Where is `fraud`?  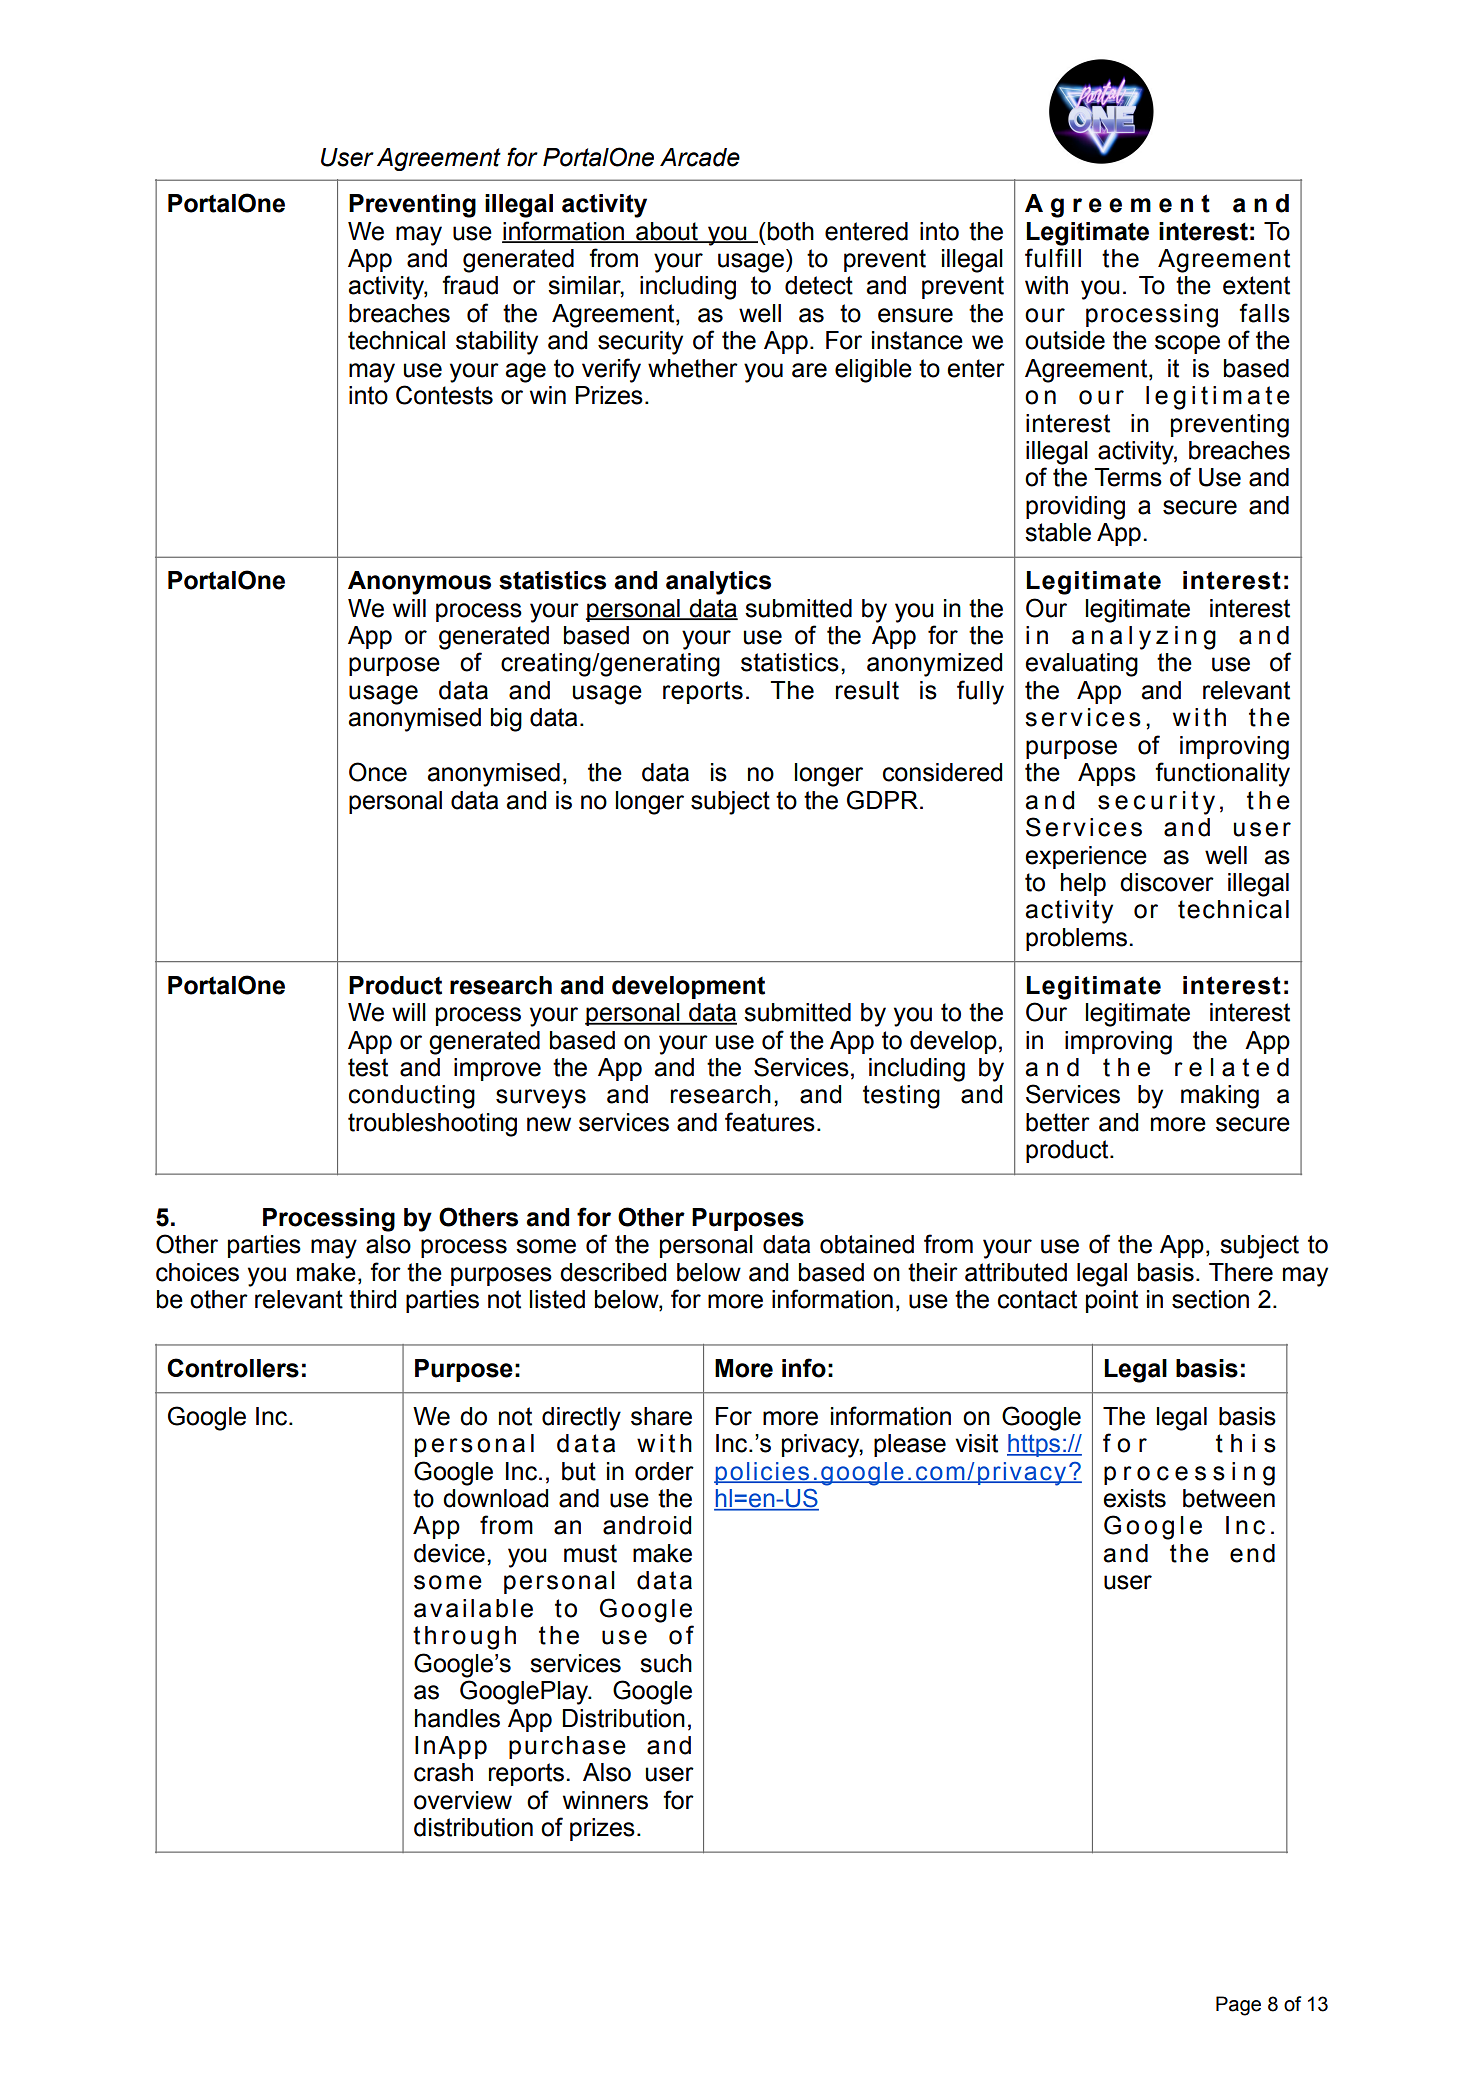 fraud is located at coordinates (470, 285).
